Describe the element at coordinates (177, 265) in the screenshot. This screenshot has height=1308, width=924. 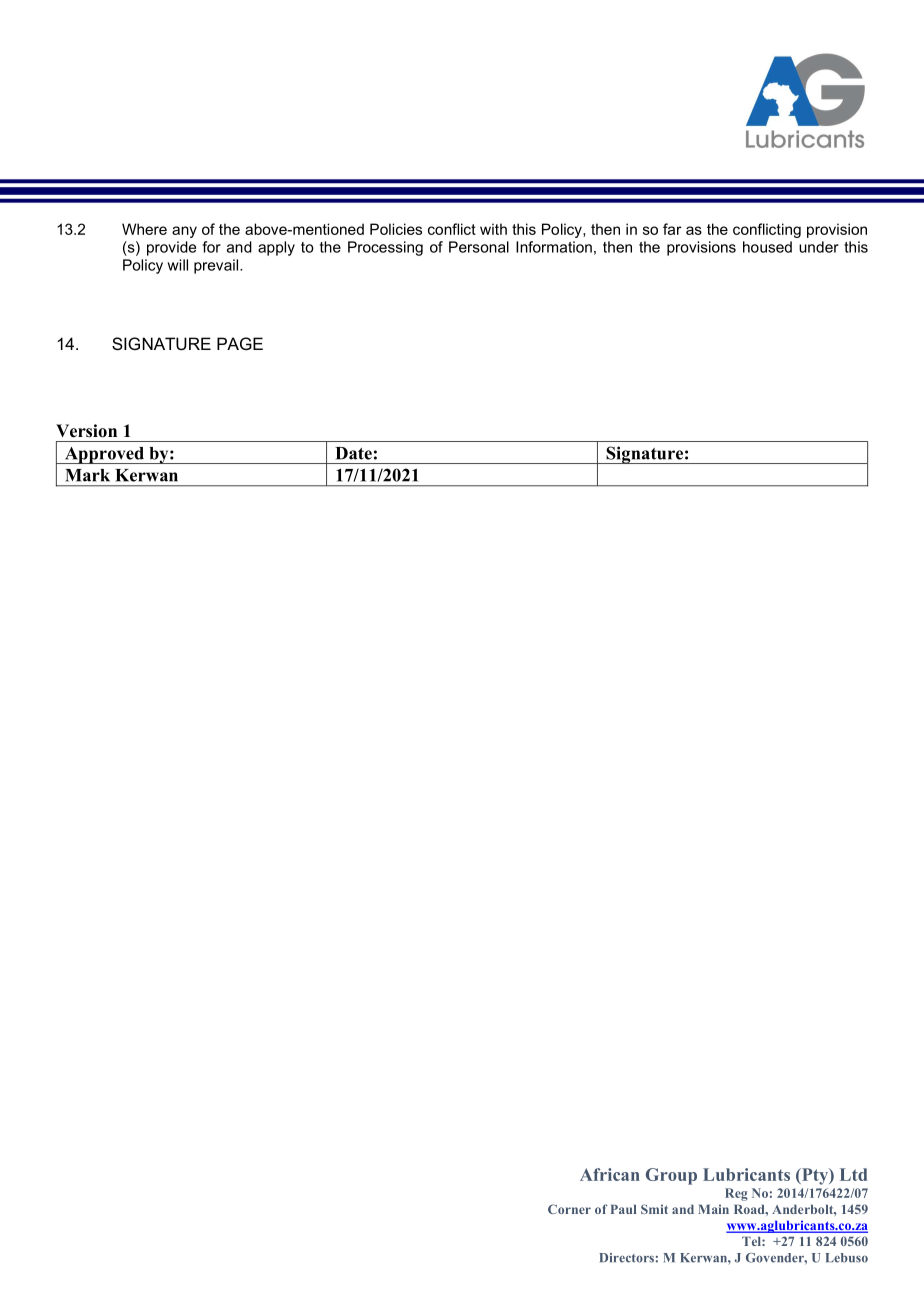
I see `will` at that location.
